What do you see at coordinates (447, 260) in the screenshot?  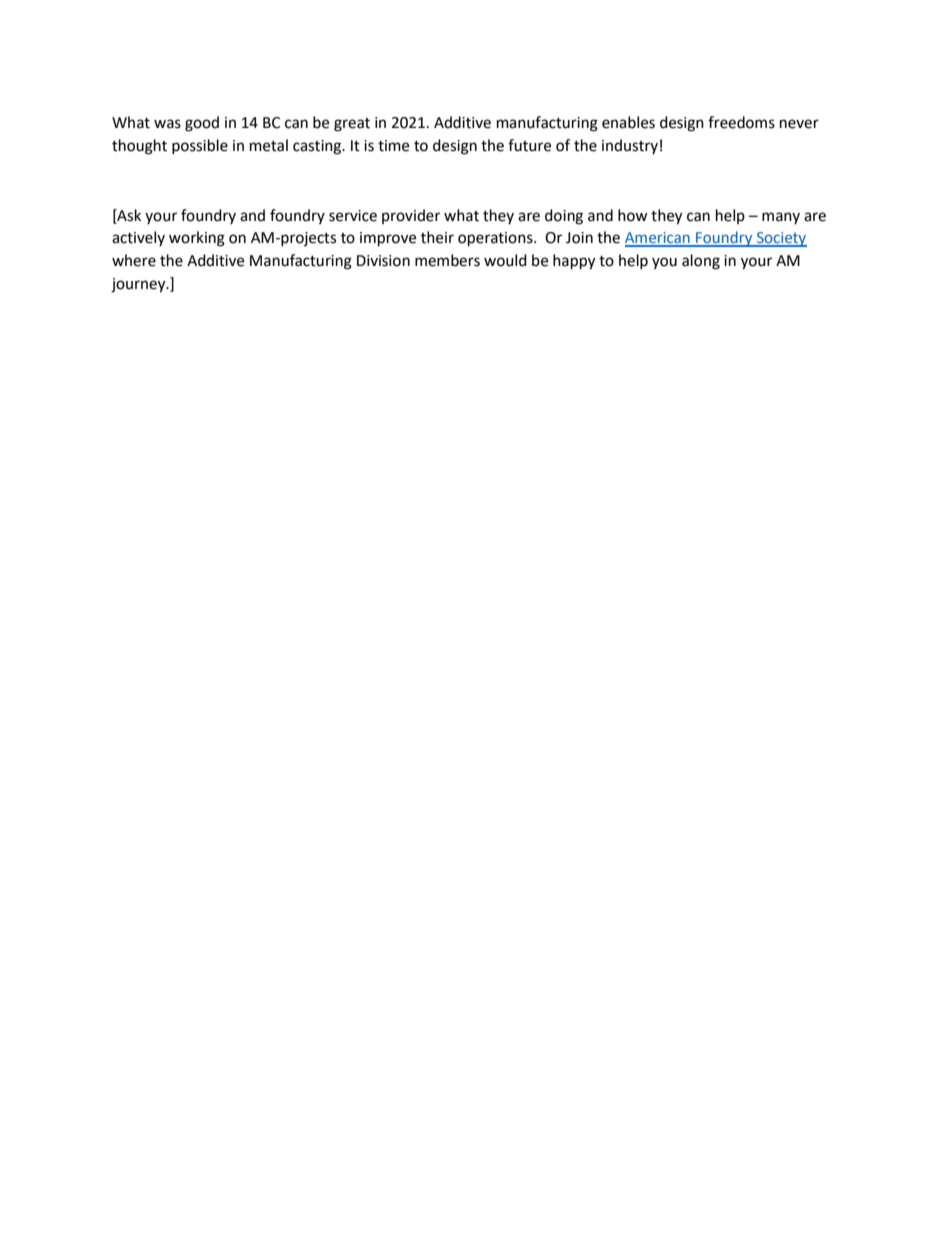 I see `members` at bounding box center [447, 260].
